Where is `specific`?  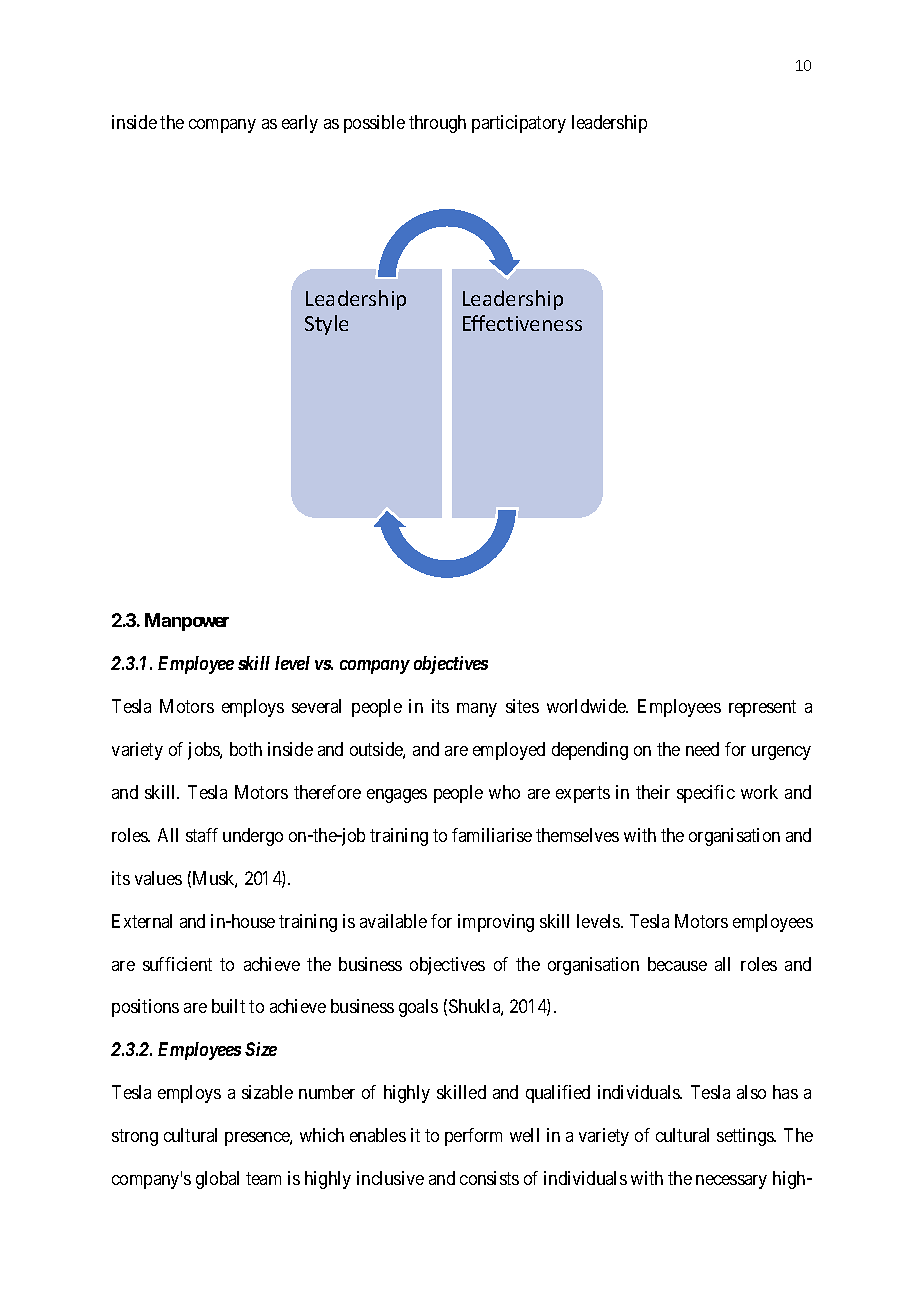
specific is located at coordinates (706, 794).
